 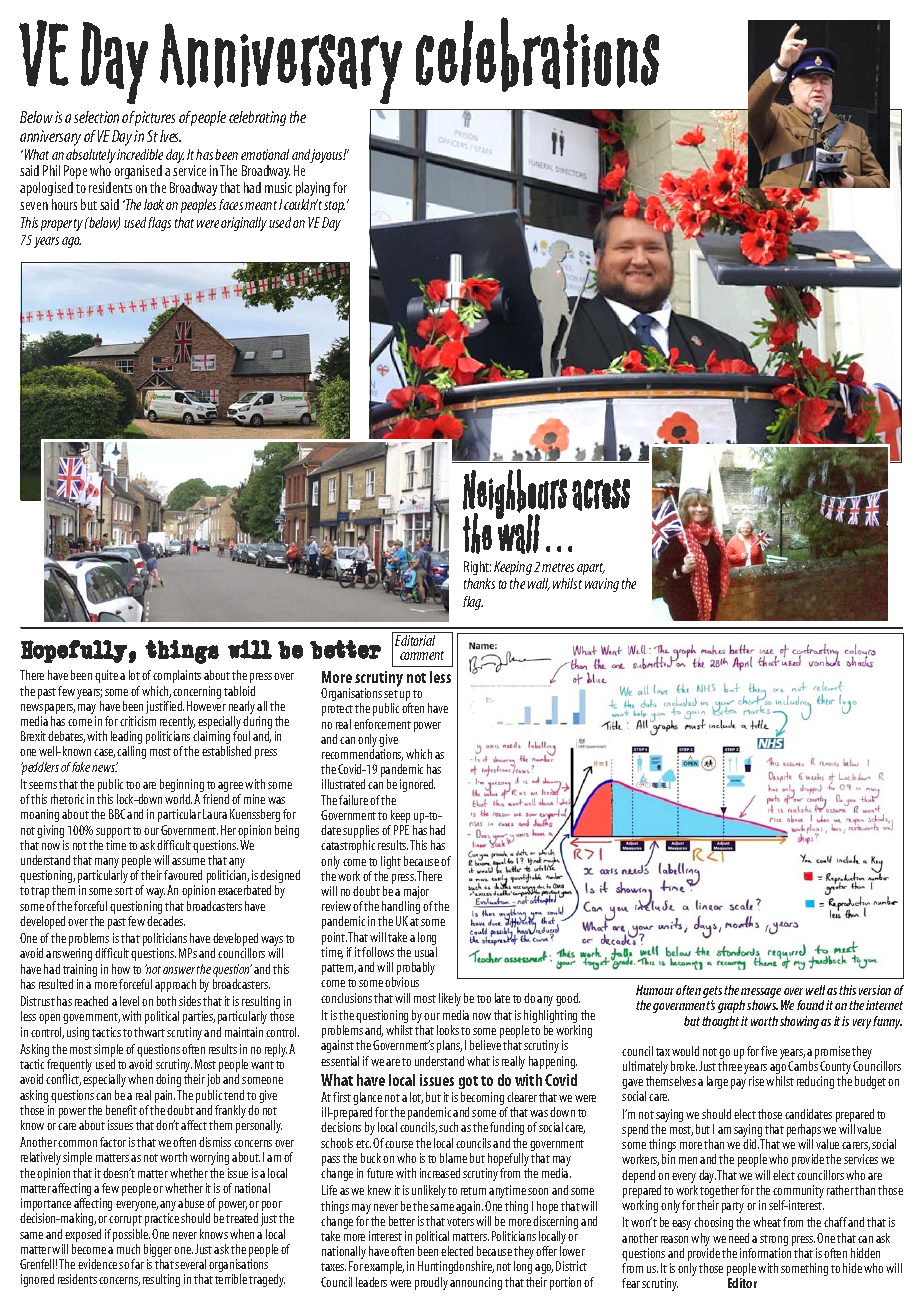 What do you see at coordinates (128, 1249) in the screenshot?
I see `much` at bounding box center [128, 1249].
